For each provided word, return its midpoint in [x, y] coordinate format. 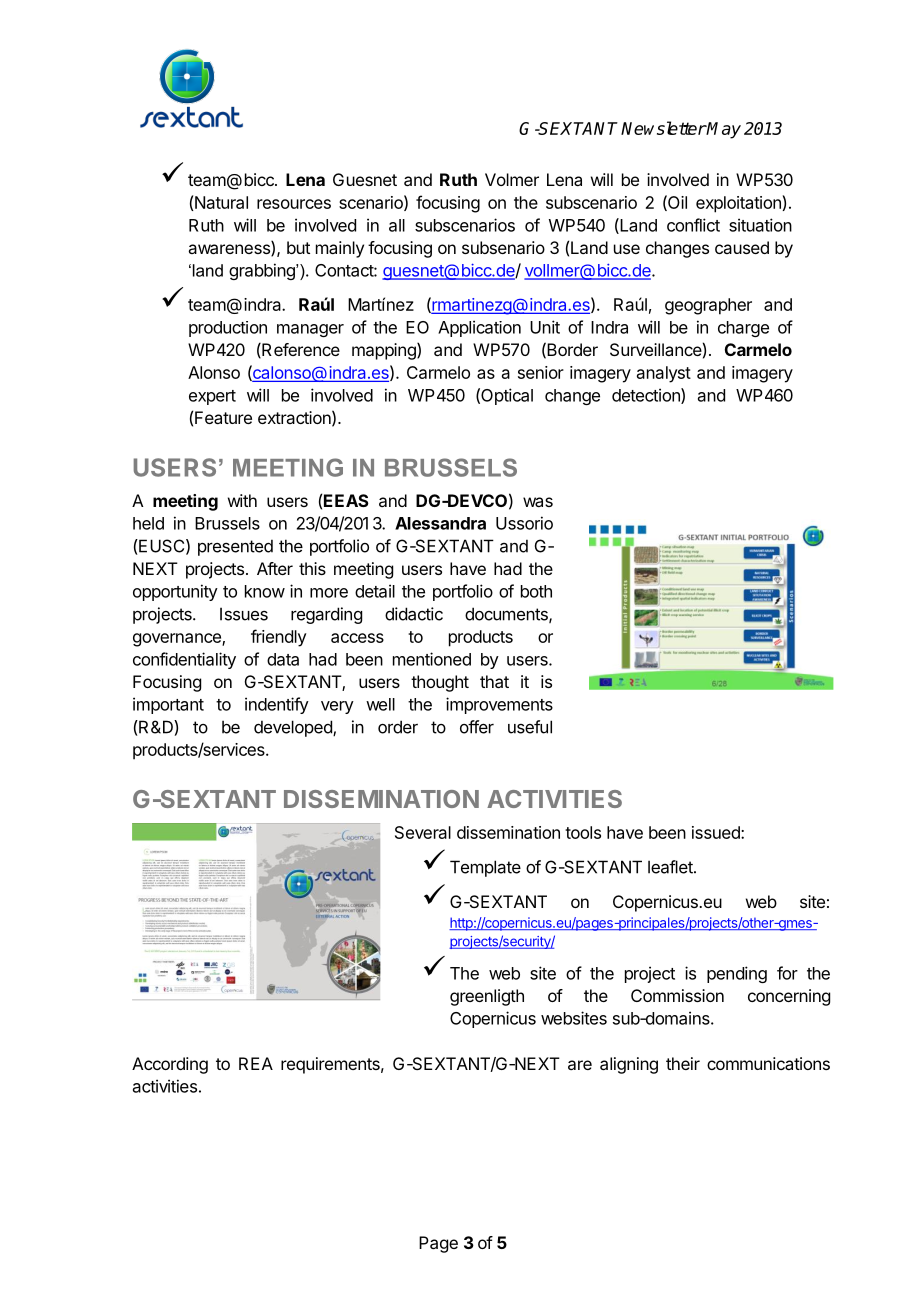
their [683, 1063]
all [397, 225]
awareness [230, 250]
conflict [693, 225]
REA [256, 1063]
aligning [629, 1065]
